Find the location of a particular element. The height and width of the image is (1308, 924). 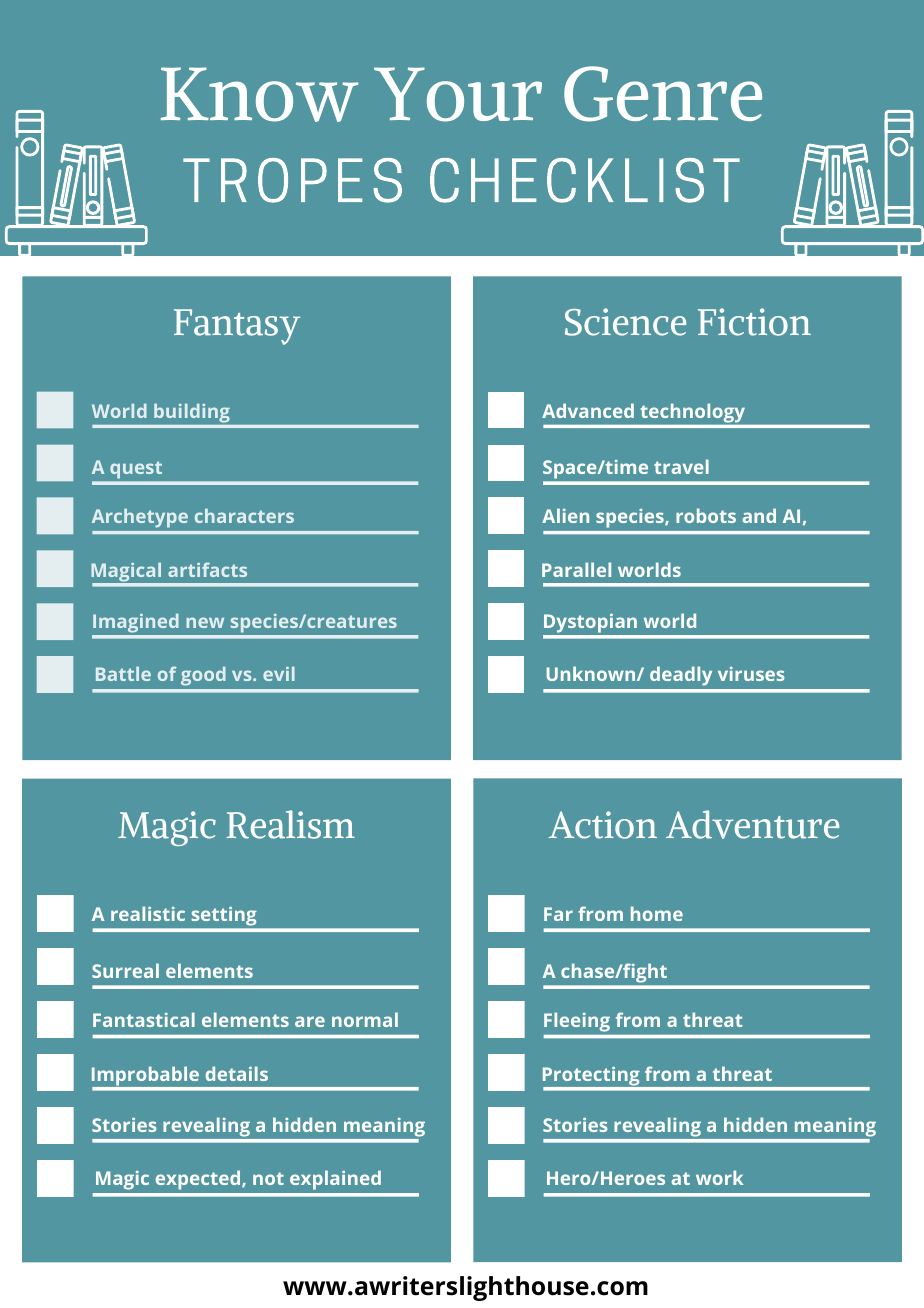

Parallel is located at coordinates (576, 569).
